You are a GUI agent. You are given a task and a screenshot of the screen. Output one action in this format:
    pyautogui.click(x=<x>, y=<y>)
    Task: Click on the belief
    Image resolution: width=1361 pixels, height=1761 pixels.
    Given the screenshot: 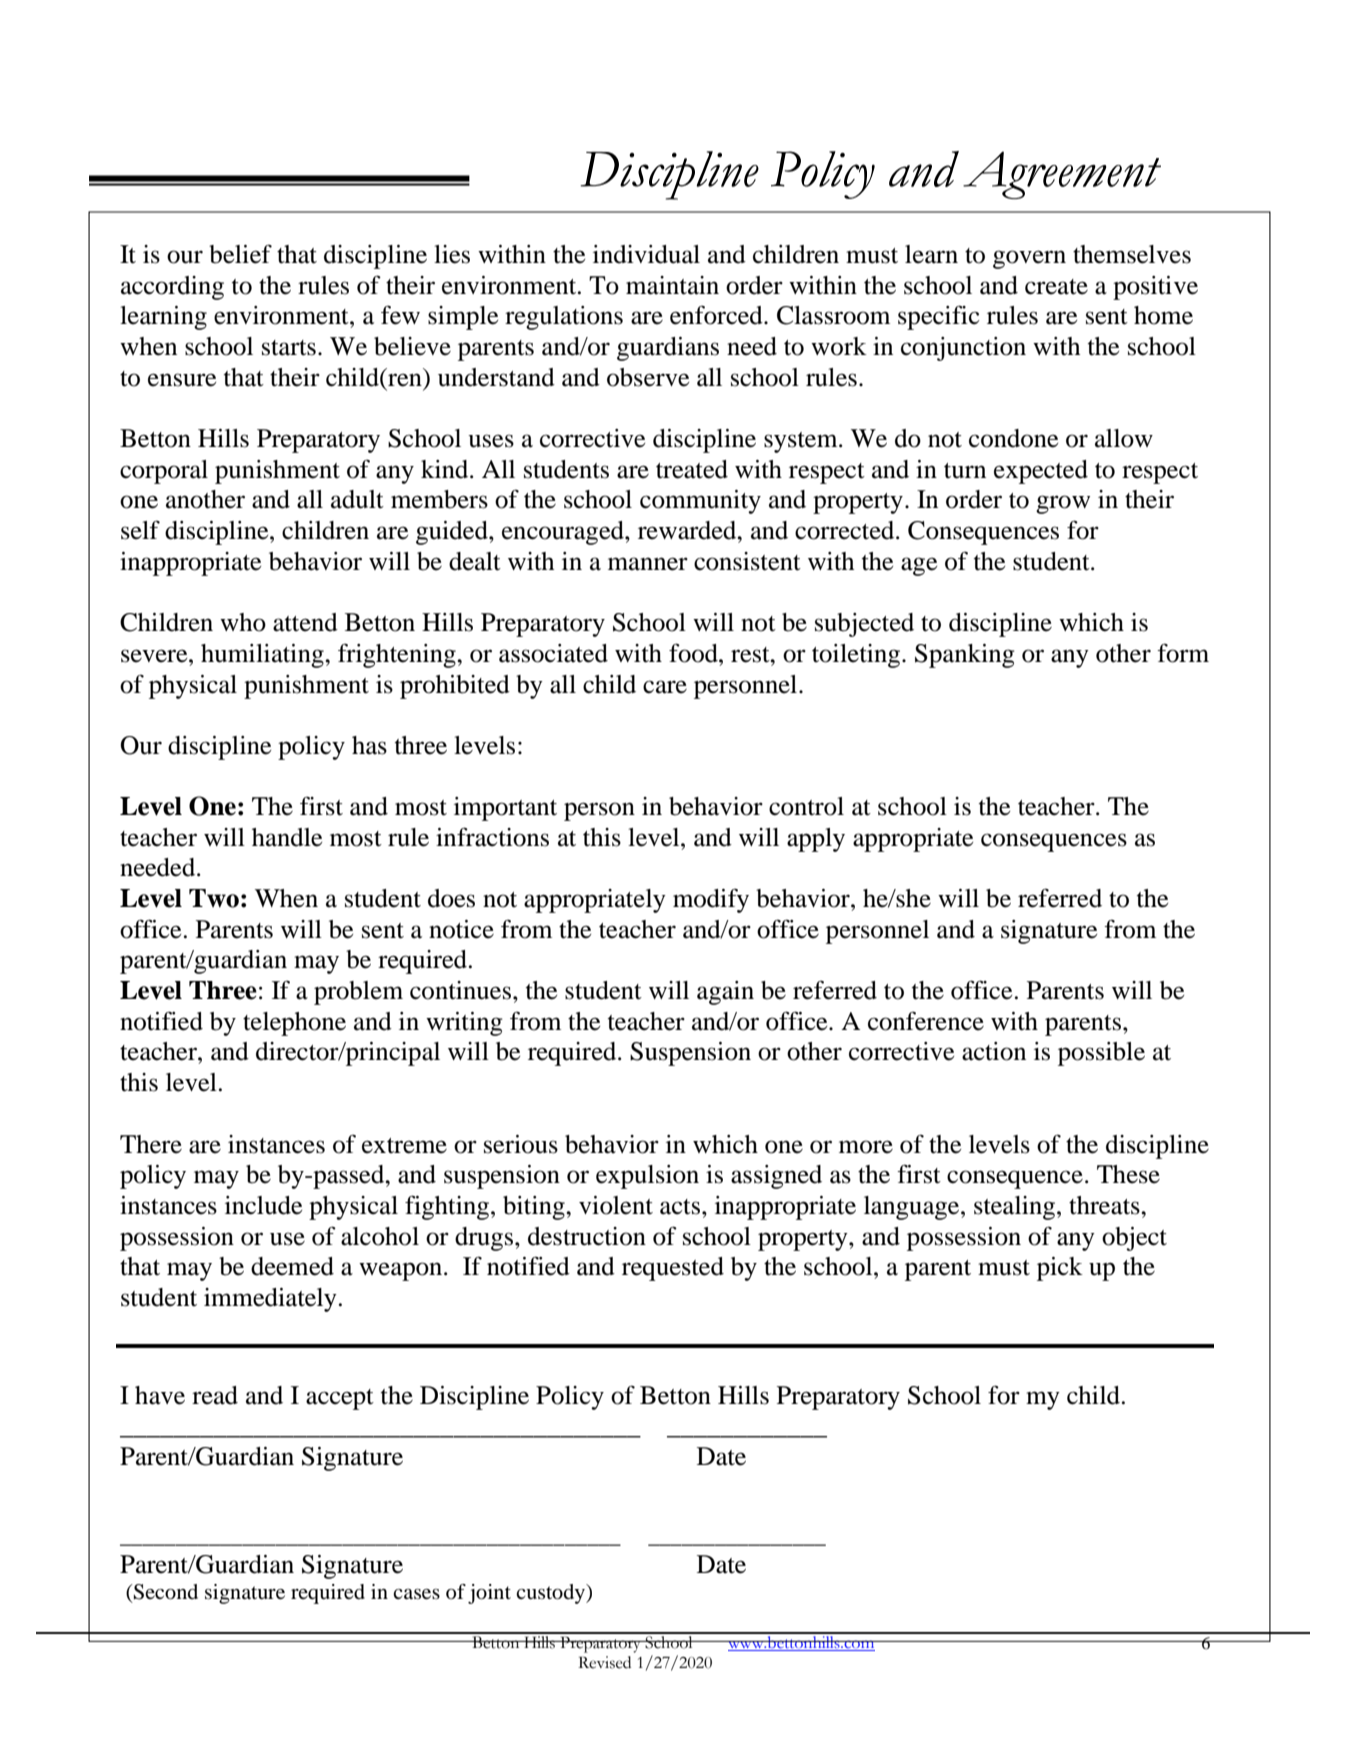 What is the action you would take?
    pyautogui.click(x=240, y=254)
